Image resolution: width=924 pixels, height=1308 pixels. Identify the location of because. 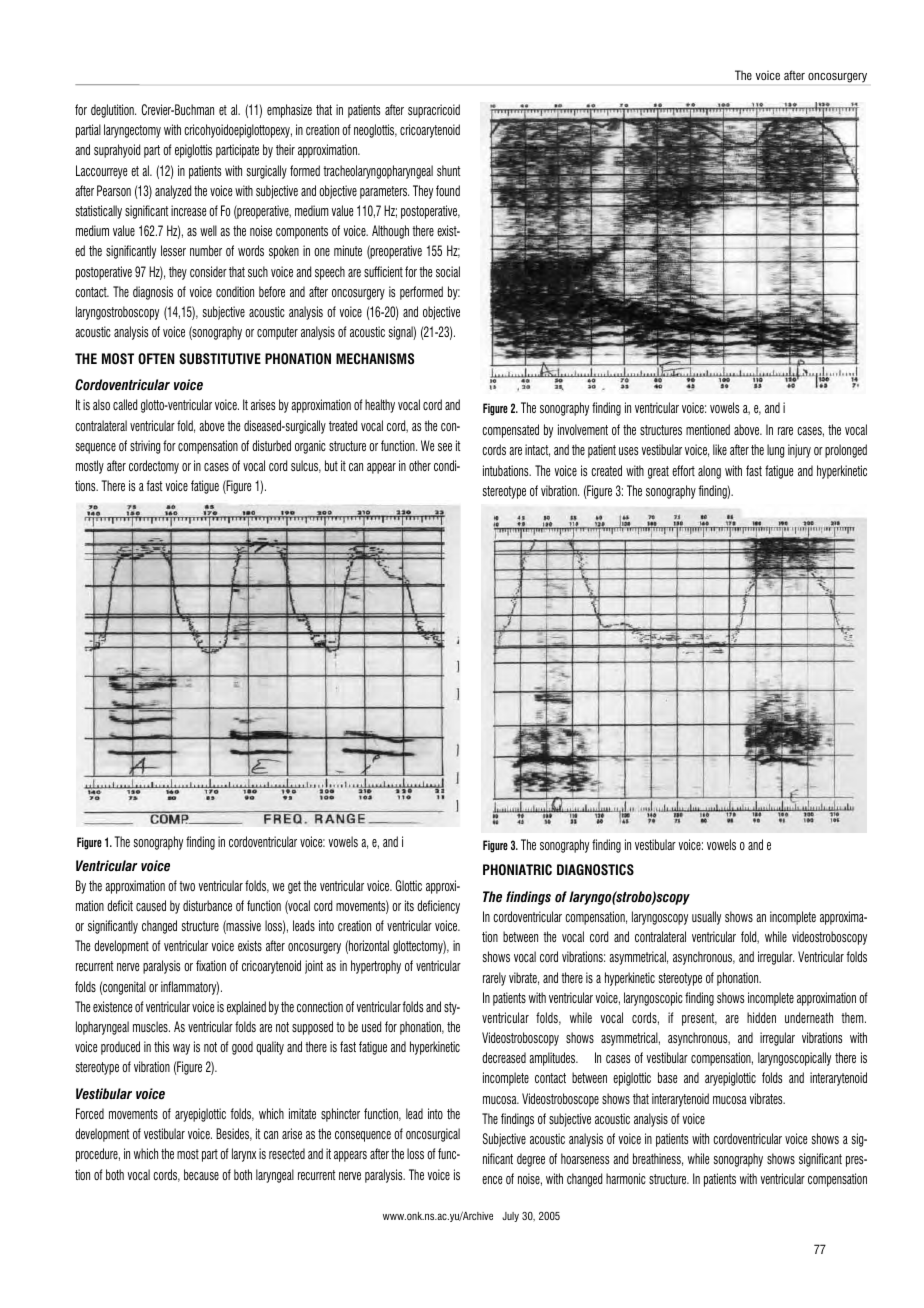
(201, 1174).
